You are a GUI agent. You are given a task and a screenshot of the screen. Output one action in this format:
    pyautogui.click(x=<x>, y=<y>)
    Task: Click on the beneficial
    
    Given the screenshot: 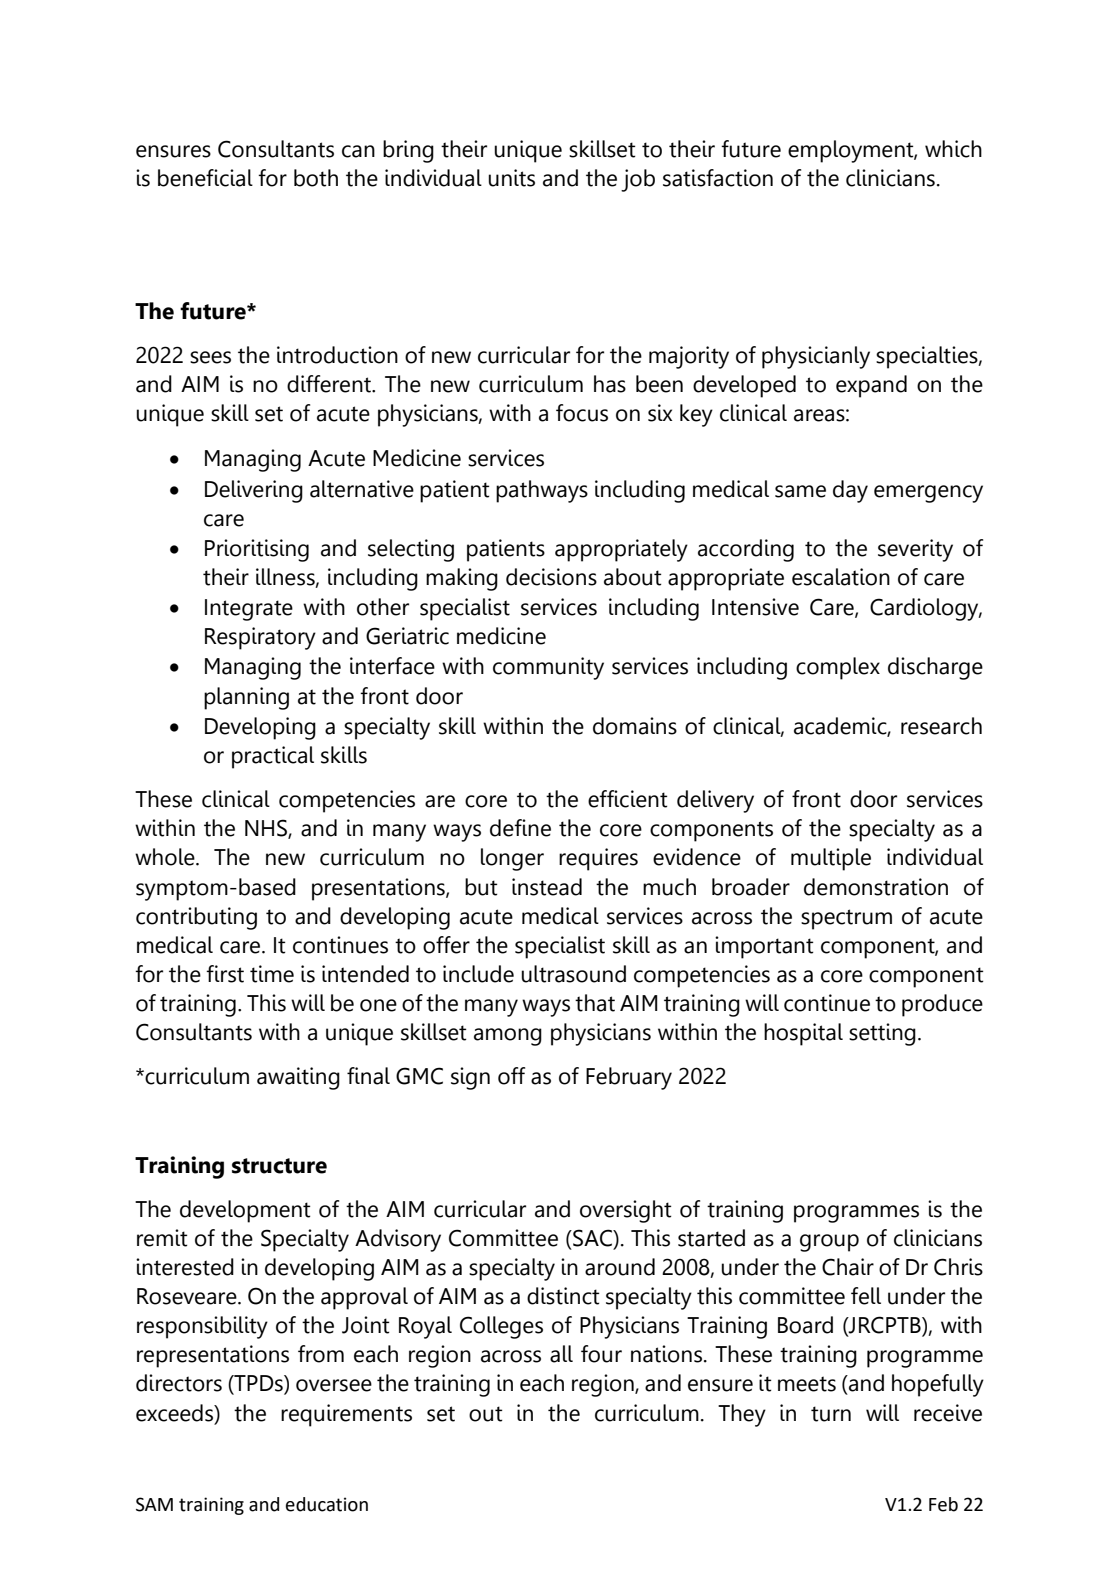 What is the action you would take?
    pyautogui.click(x=205, y=178)
